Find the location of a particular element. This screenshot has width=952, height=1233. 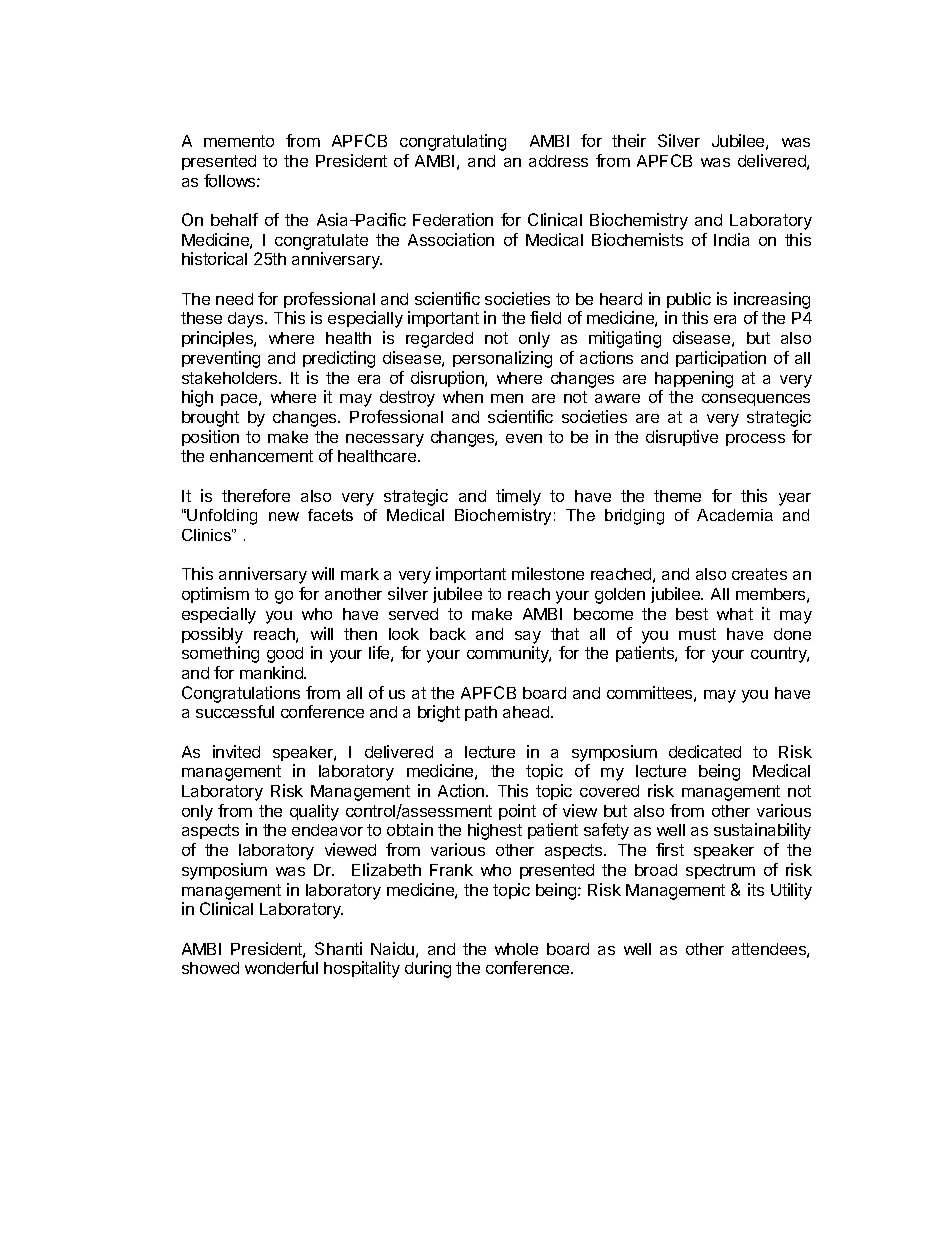

memento is located at coordinates (239, 141).
